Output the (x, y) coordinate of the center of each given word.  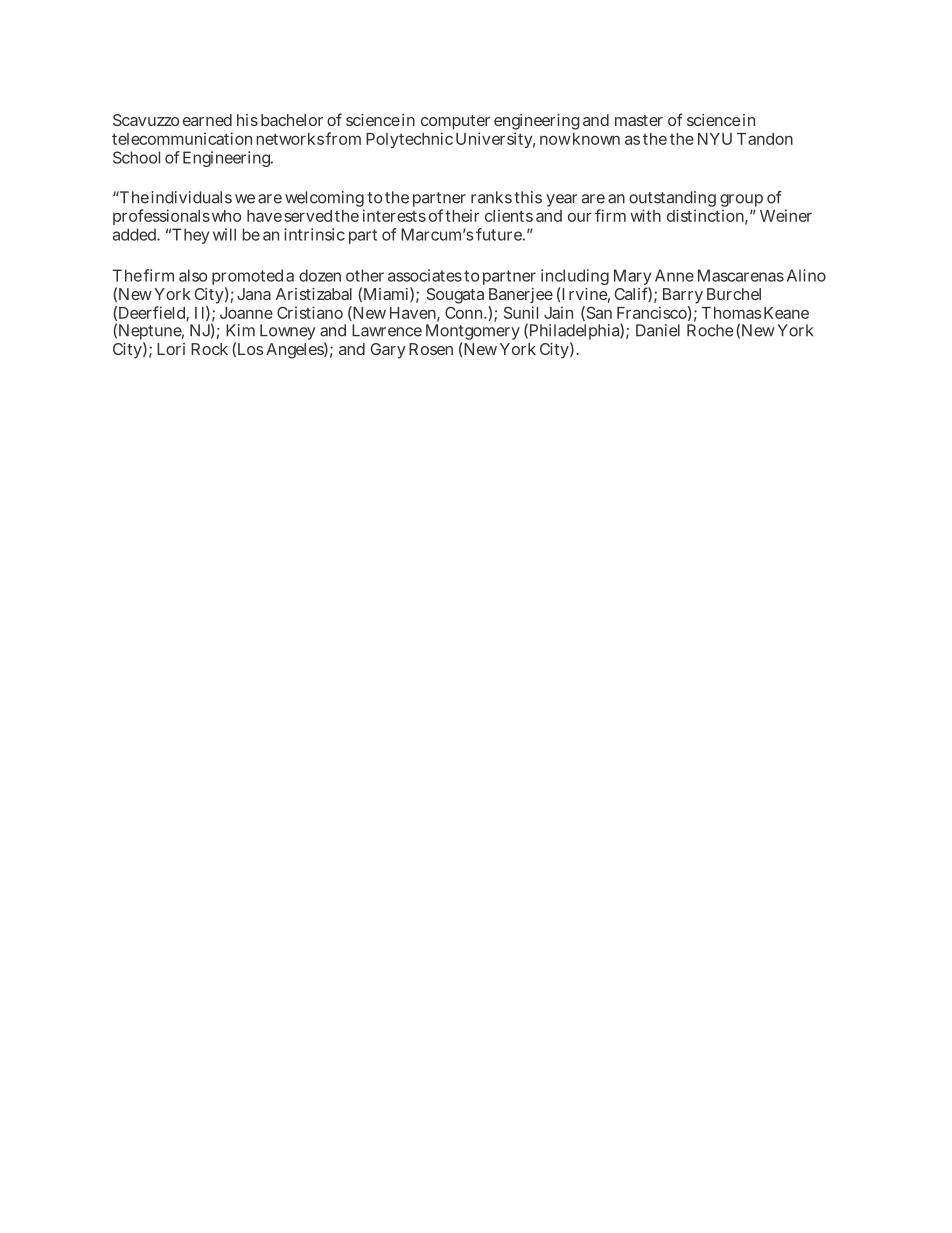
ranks (491, 197)
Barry (681, 297)
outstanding (672, 200)
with (645, 215)
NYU (715, 139)
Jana (254, 294)
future (499, 234)
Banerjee (520, 297)
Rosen (431, 349)
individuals (191, 197)
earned (207, 120)
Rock (209, 349)
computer (455, 124)
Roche (710, 330)
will (224, 234)
